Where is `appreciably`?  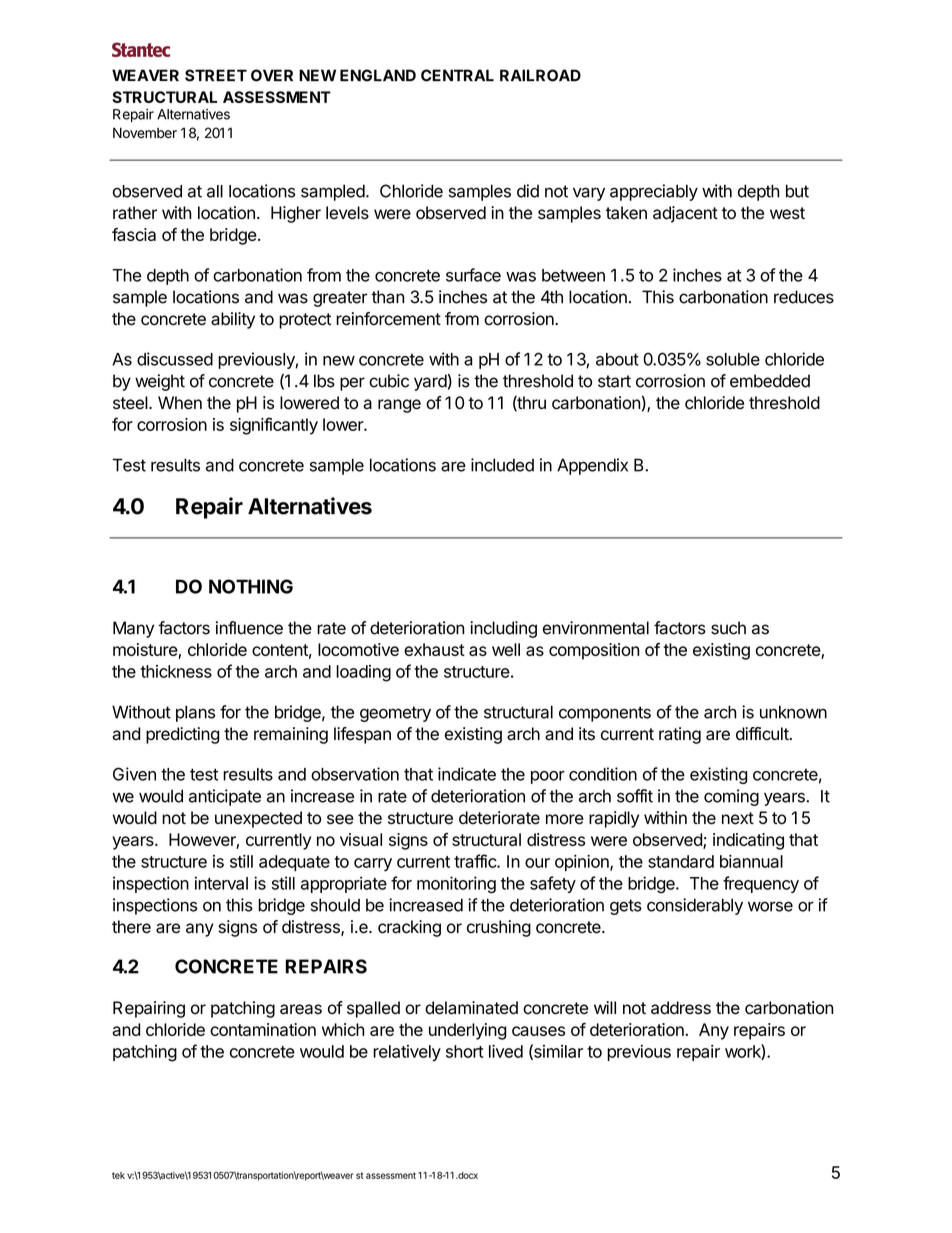
appreciably is located at coordinates (654, 192).
